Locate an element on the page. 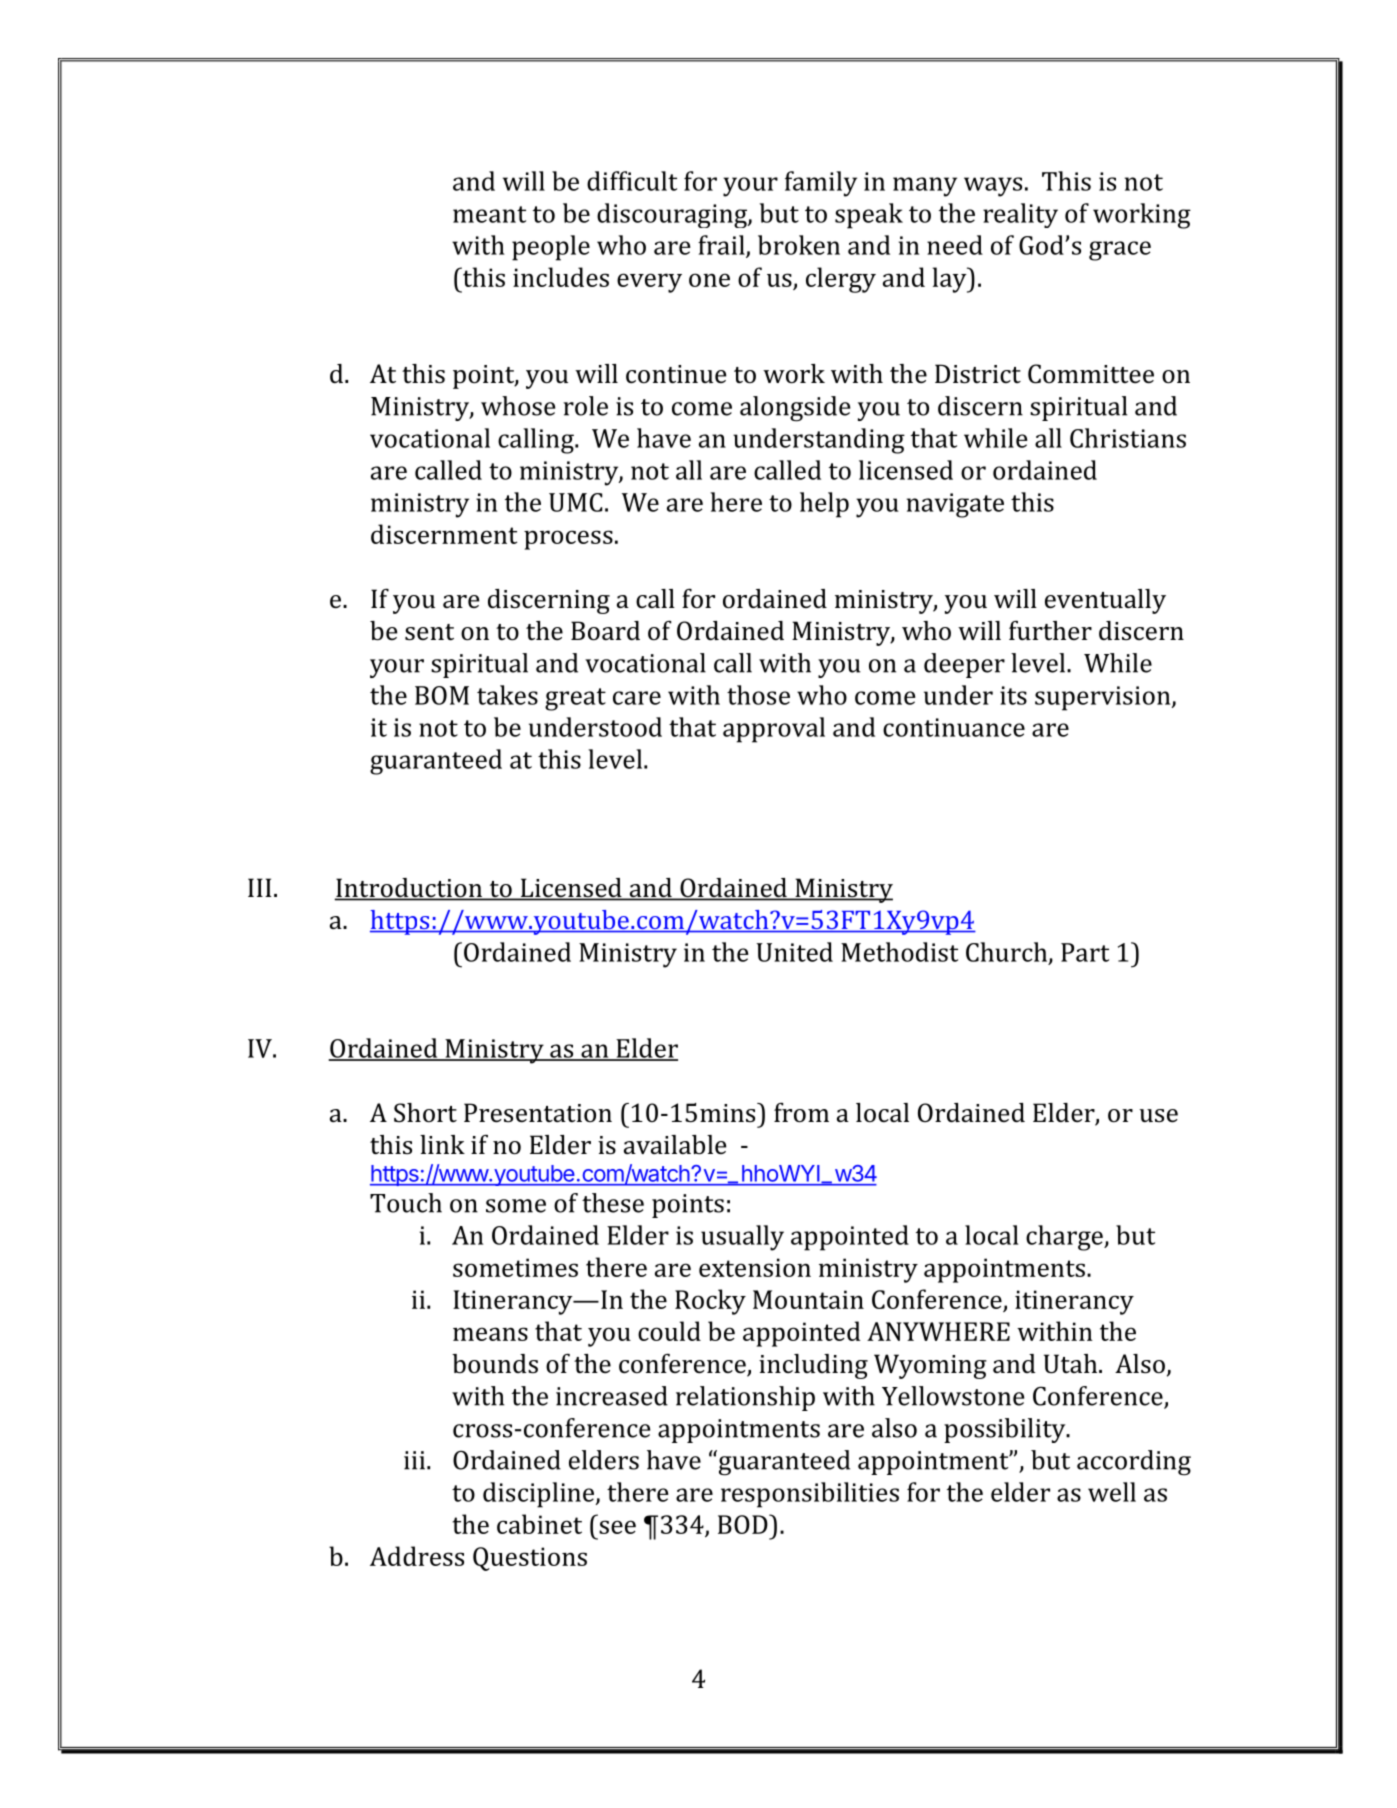 The width and height of the image is (1397, 1808). meant is located at coordinates (489, 214).
